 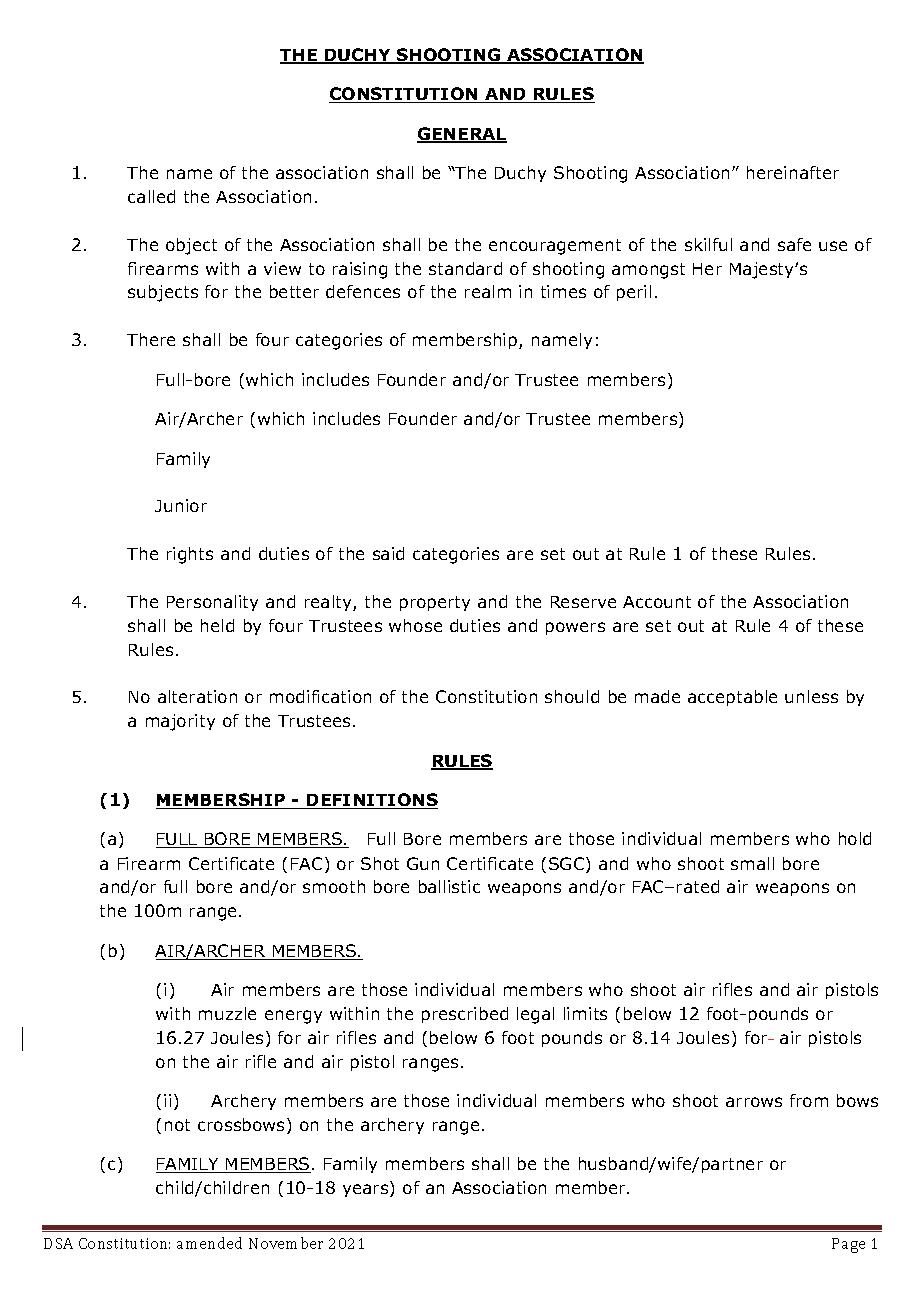 I want to click on peril, so click(x=634, y=293).
